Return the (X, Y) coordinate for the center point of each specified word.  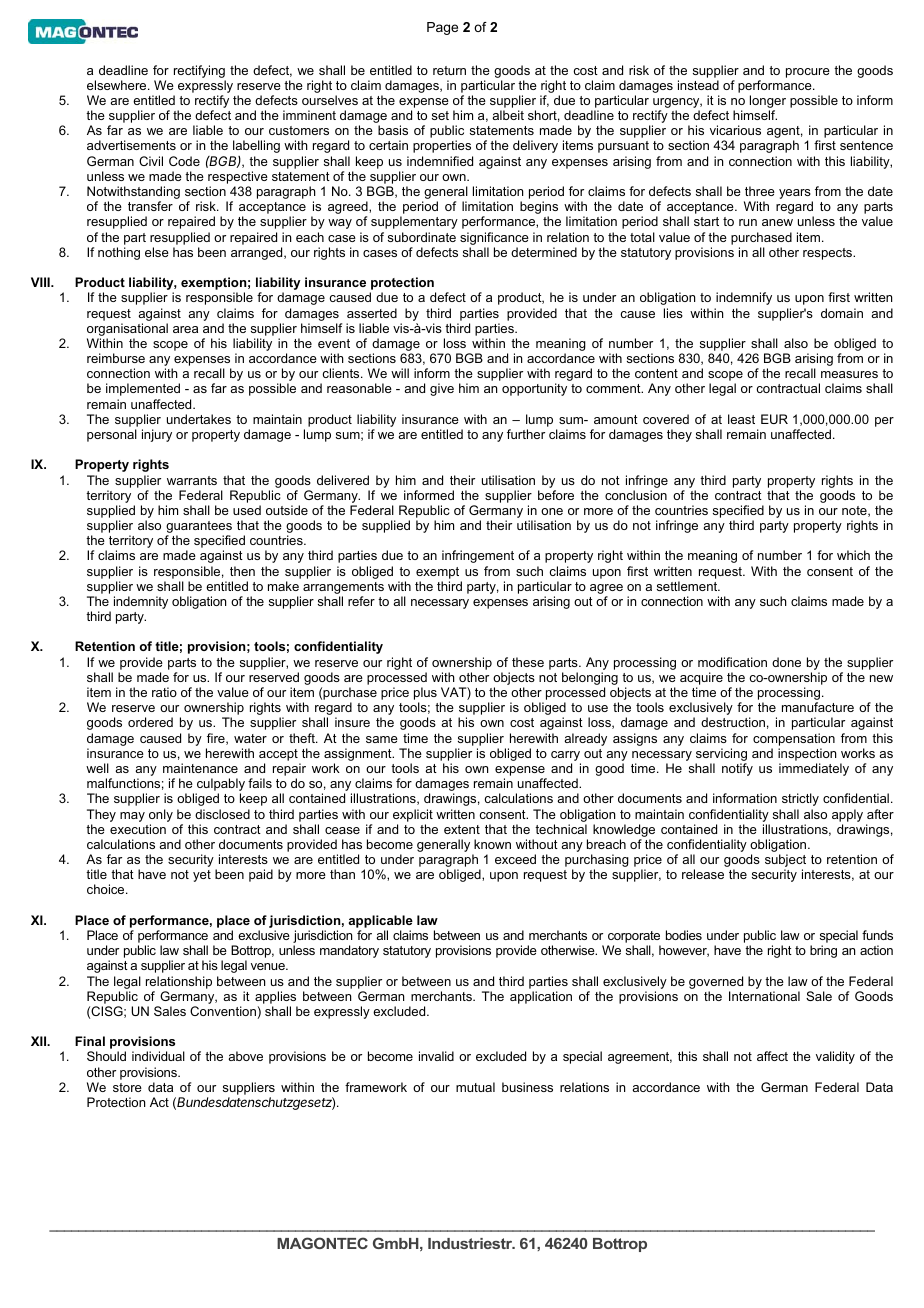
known (492, 844)
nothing (119, 253)
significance (494, 238)
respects (829, 254)
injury (157, 435)
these (528, 662)
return (449, 70)
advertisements (131, 145)
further (526, 434)
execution (138, 829)
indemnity (141, 602)
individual (158, 1056)
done (786, 662)
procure (808, 73)
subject (785, 862)
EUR (774, 419)
